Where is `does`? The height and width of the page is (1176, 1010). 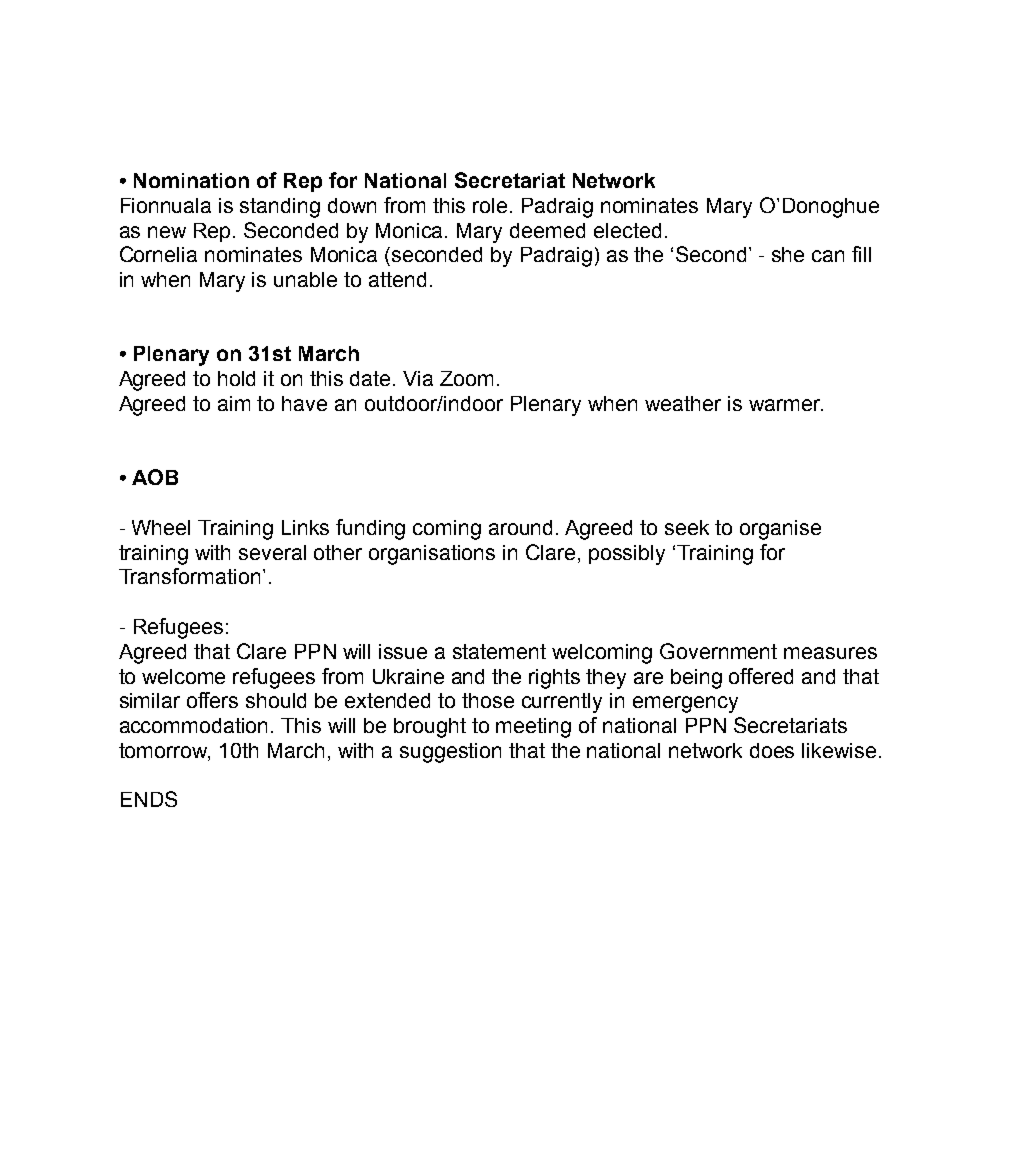 does is located at coordinates (772, 750).
